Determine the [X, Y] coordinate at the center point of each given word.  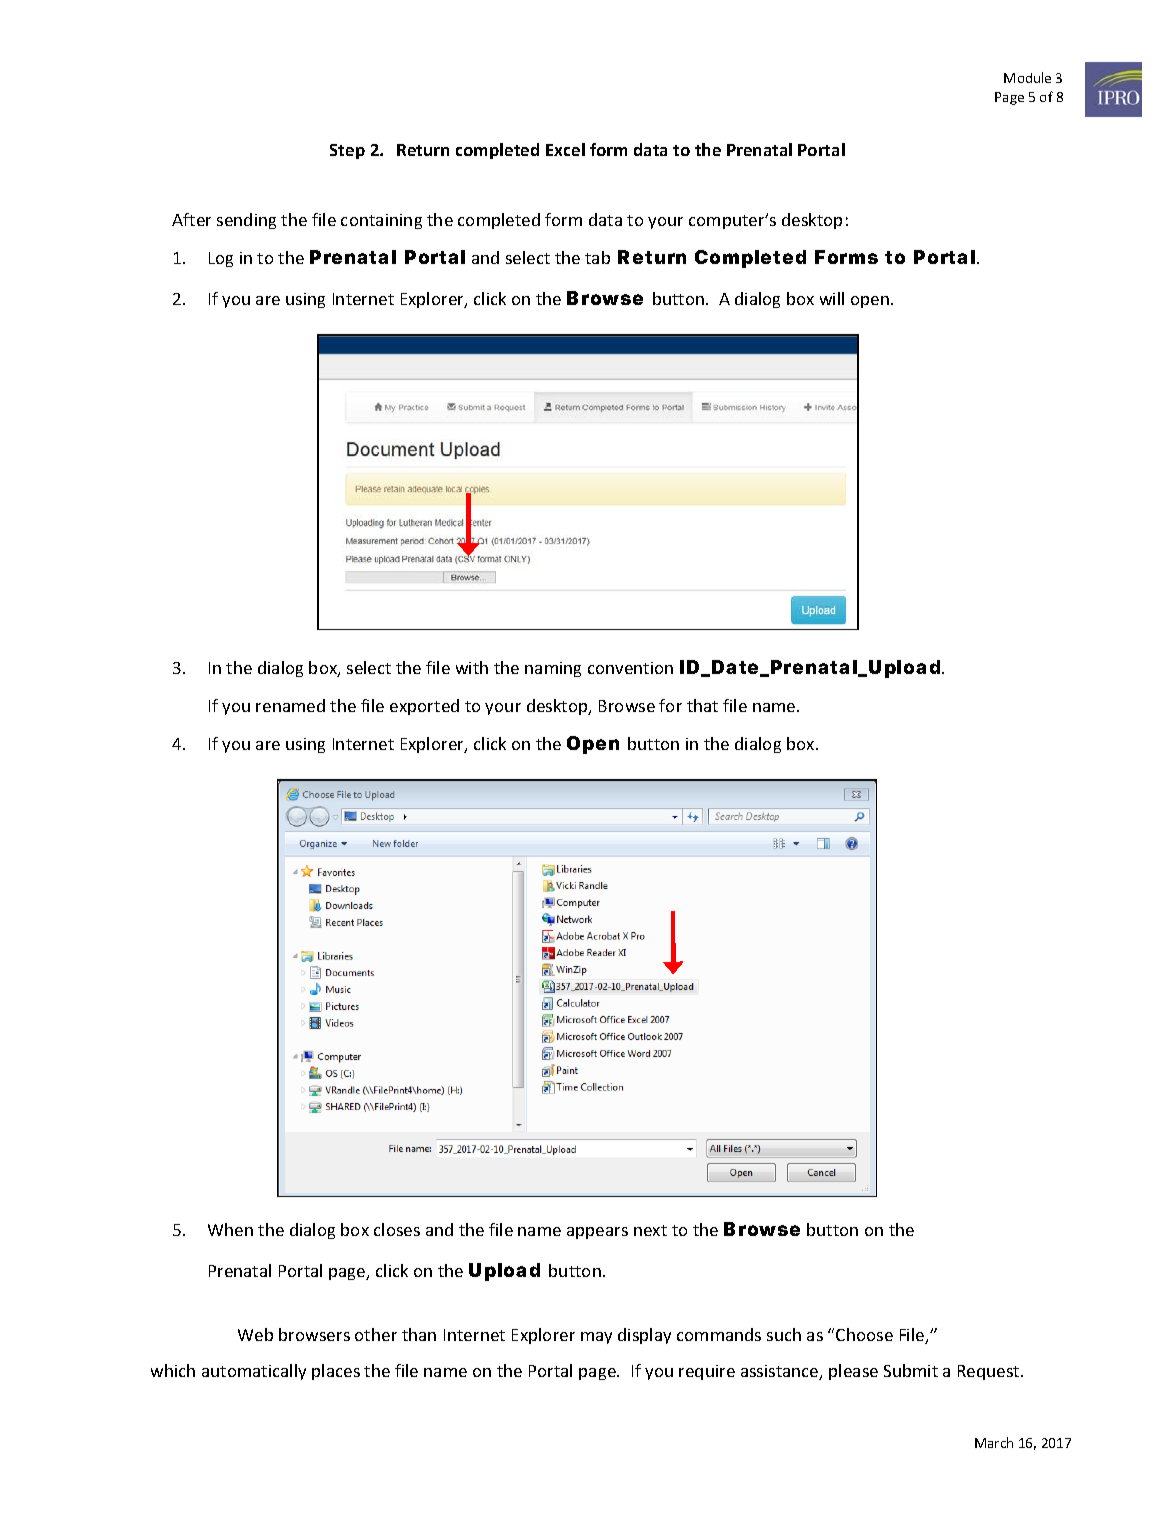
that [702, 705]
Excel [565, 149]
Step [347, 151]
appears [597, 1233]
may [596, 1338]
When [230, 1229]
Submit [911, 1370]
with [472, 667]
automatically [254, 1372]
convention [630, 668]
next [650, 1230]
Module [1027, 77]
